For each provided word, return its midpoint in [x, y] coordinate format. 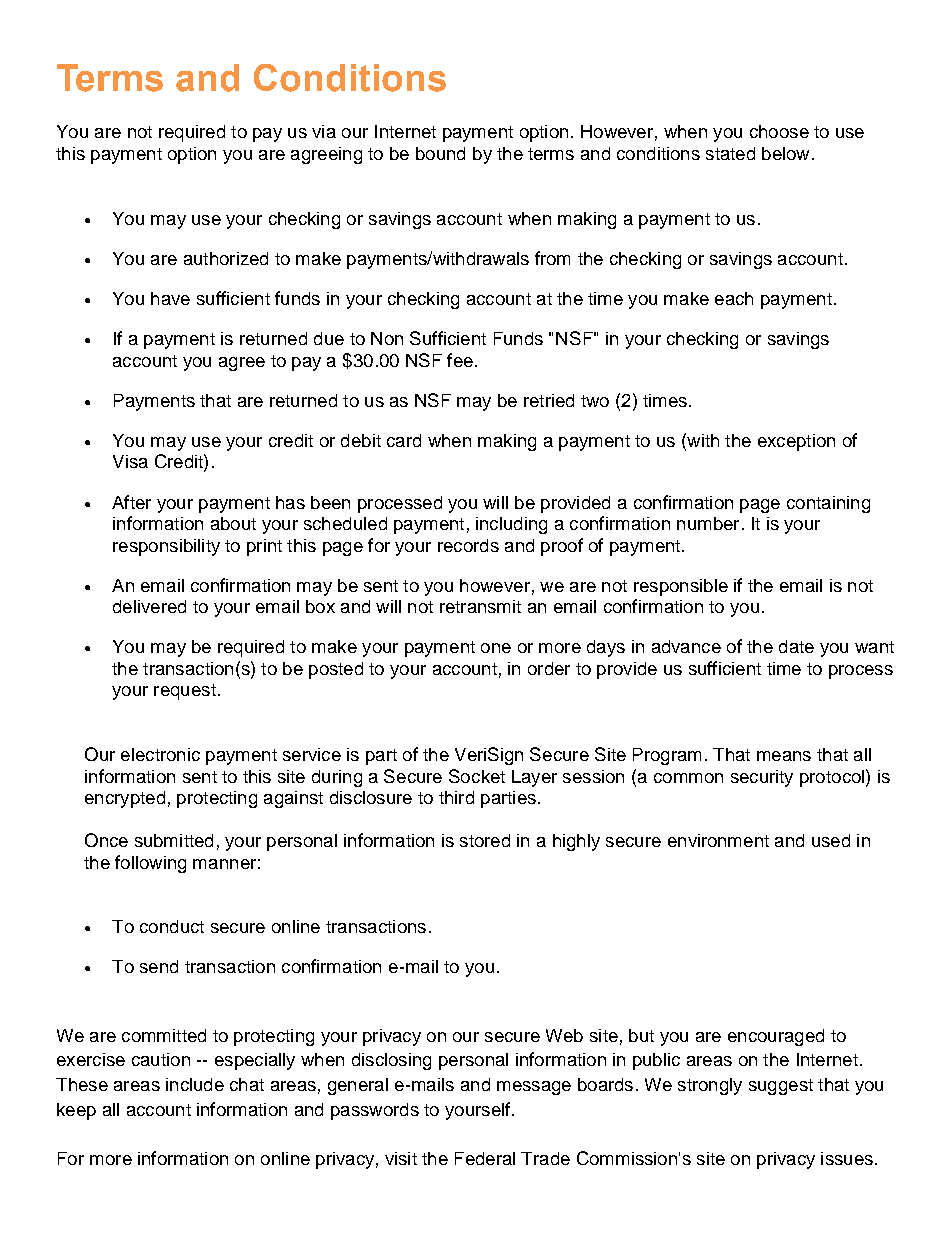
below [785, 153]
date [796, 646]
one [496, 648]
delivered [149, 606]
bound [440, 153]
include [195, 1084]
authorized [226, 258]
